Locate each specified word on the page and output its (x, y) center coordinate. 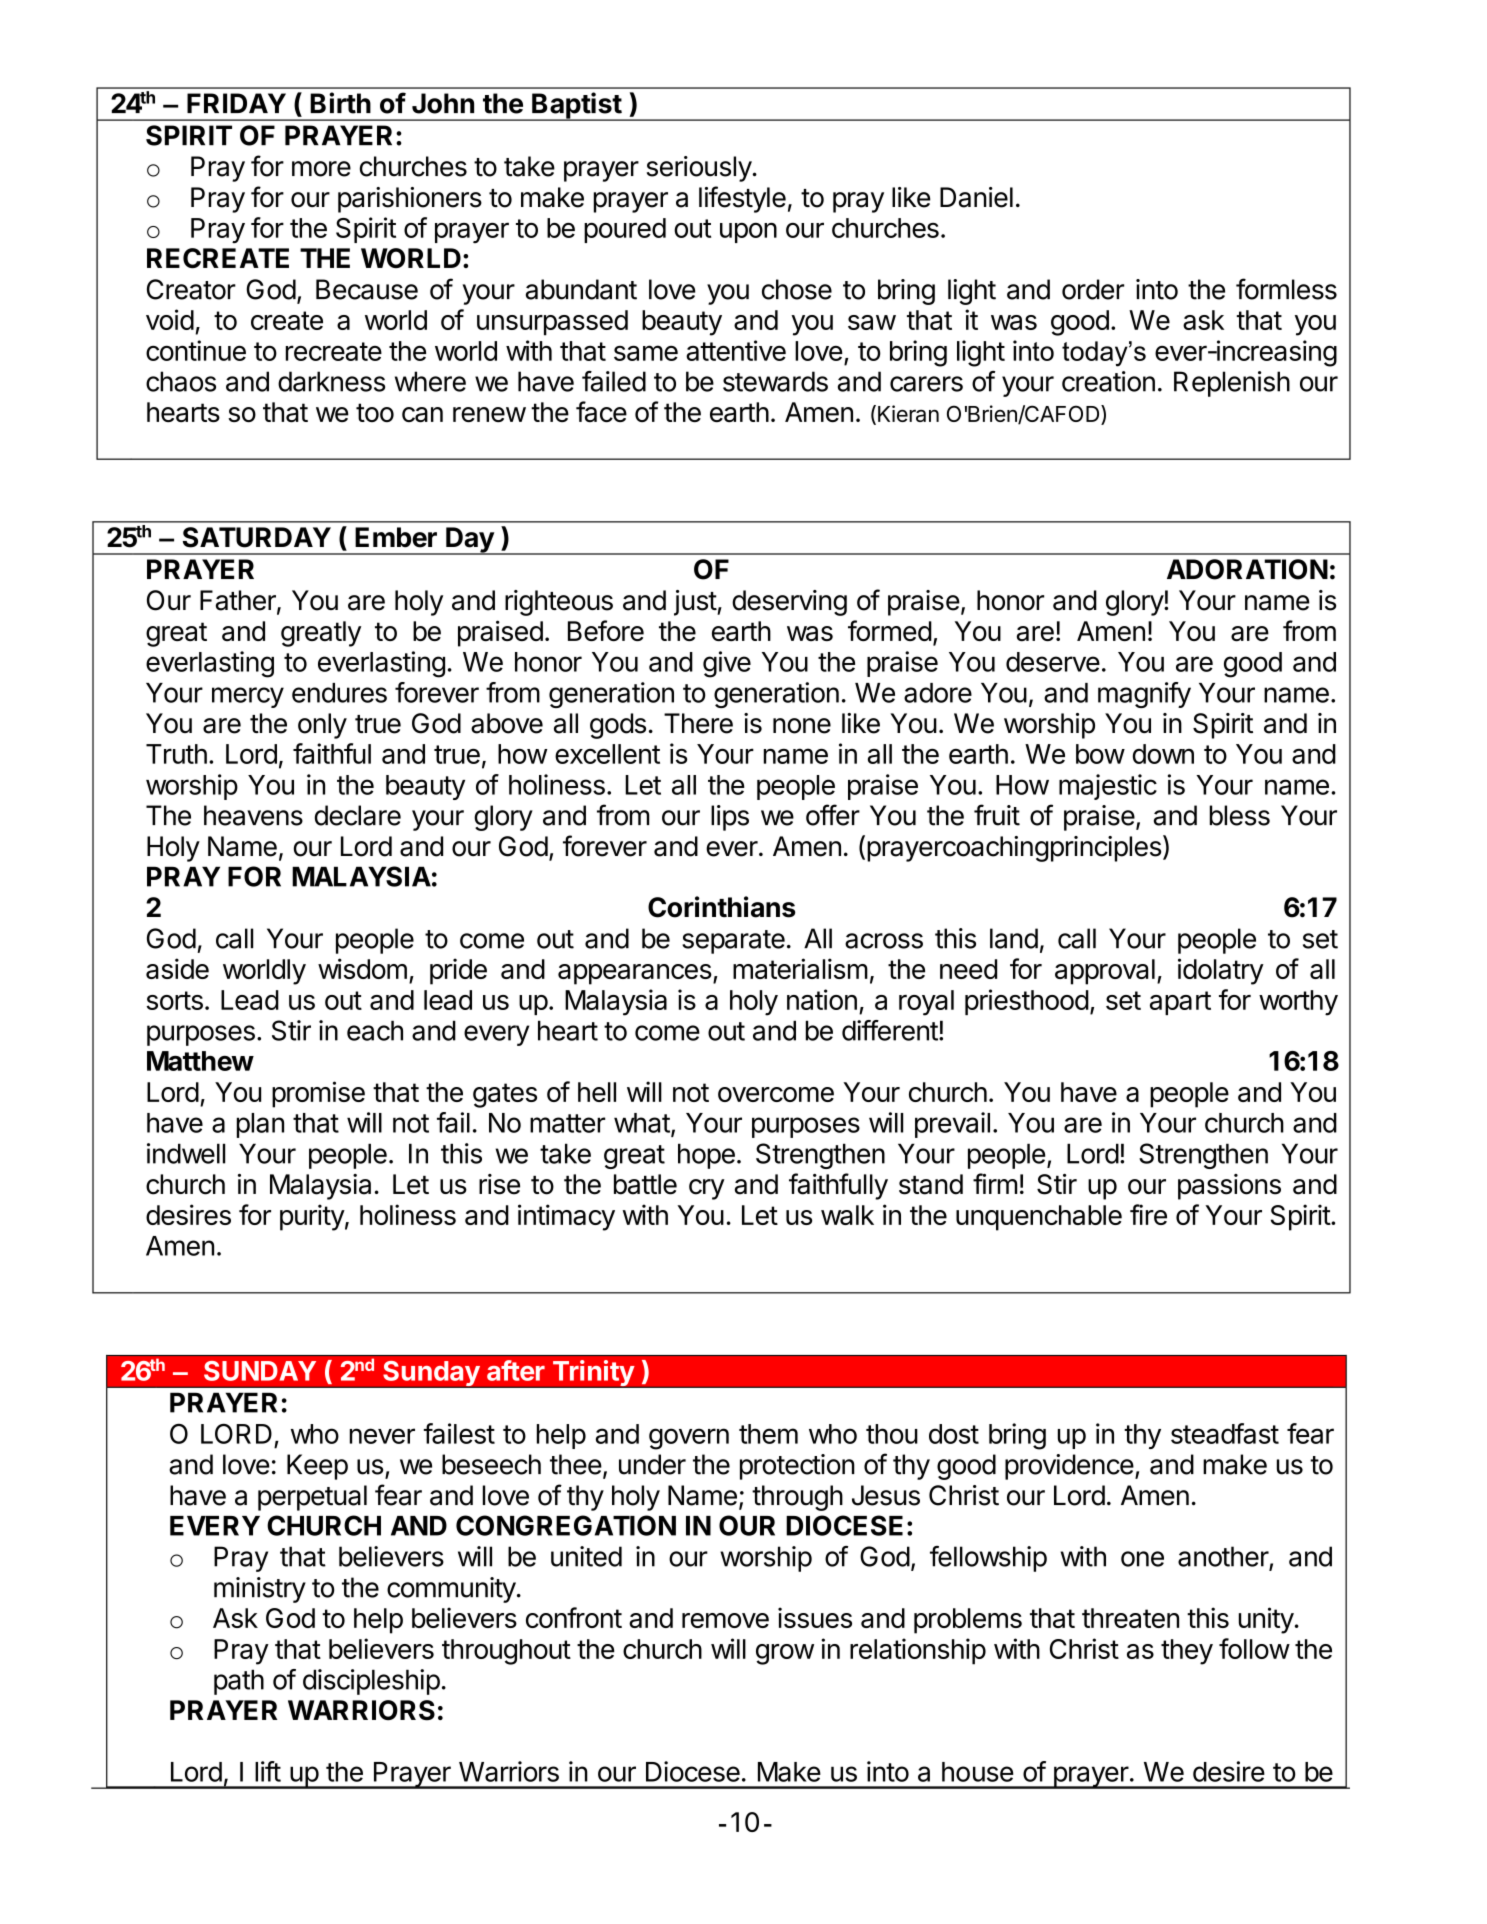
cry (707, 1189)
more (321, 169)
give (727, 664)
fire (1148, 1214)
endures (339, 693)
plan (260, 1125)
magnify (1144, 695)
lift (268, 1771)
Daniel (976, 197)
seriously (699, 169)
